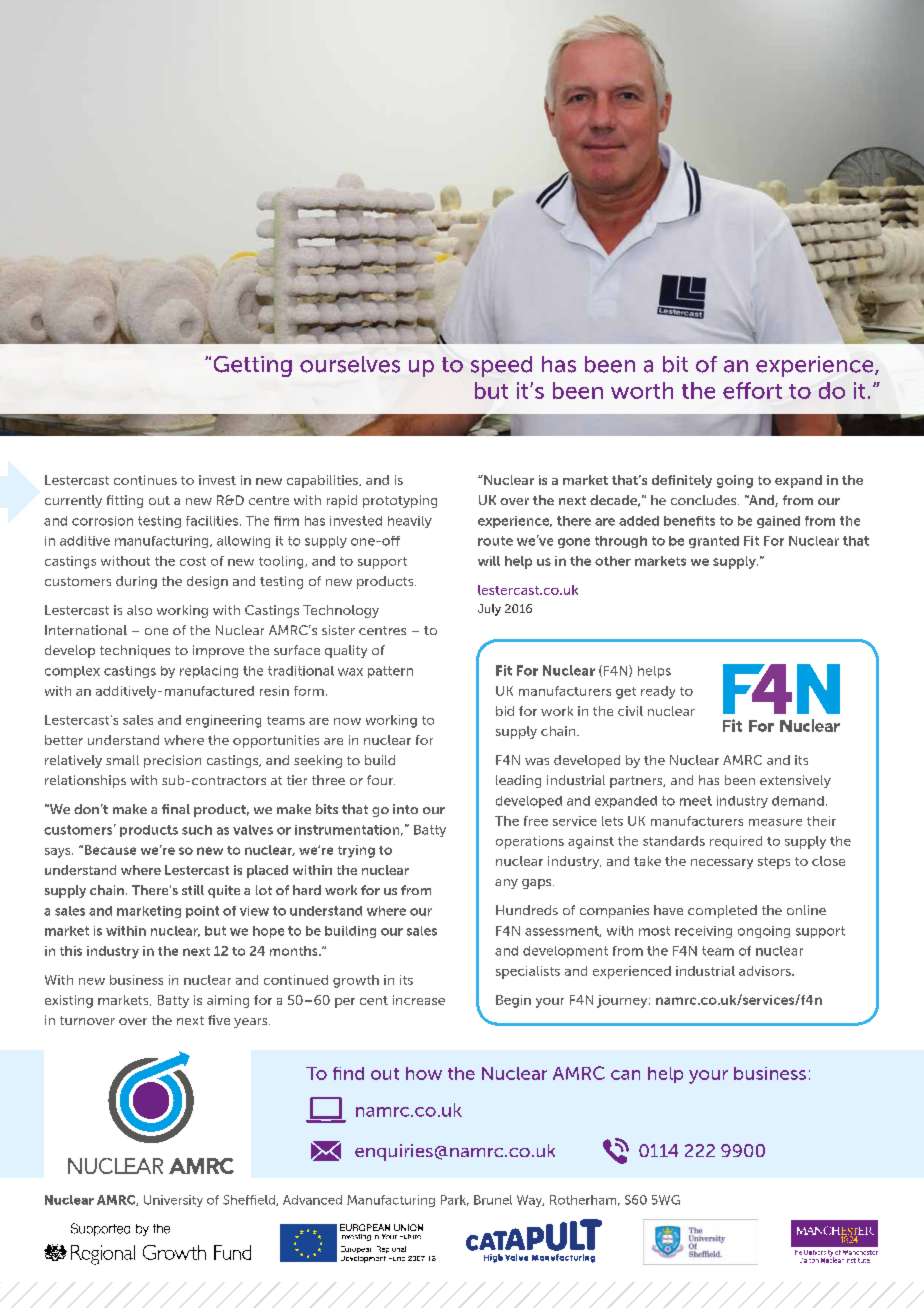 This document has width=924, height=1308. Describe the element at coordinates (493, 1200) in the document. I see `Brunel` at that location.
